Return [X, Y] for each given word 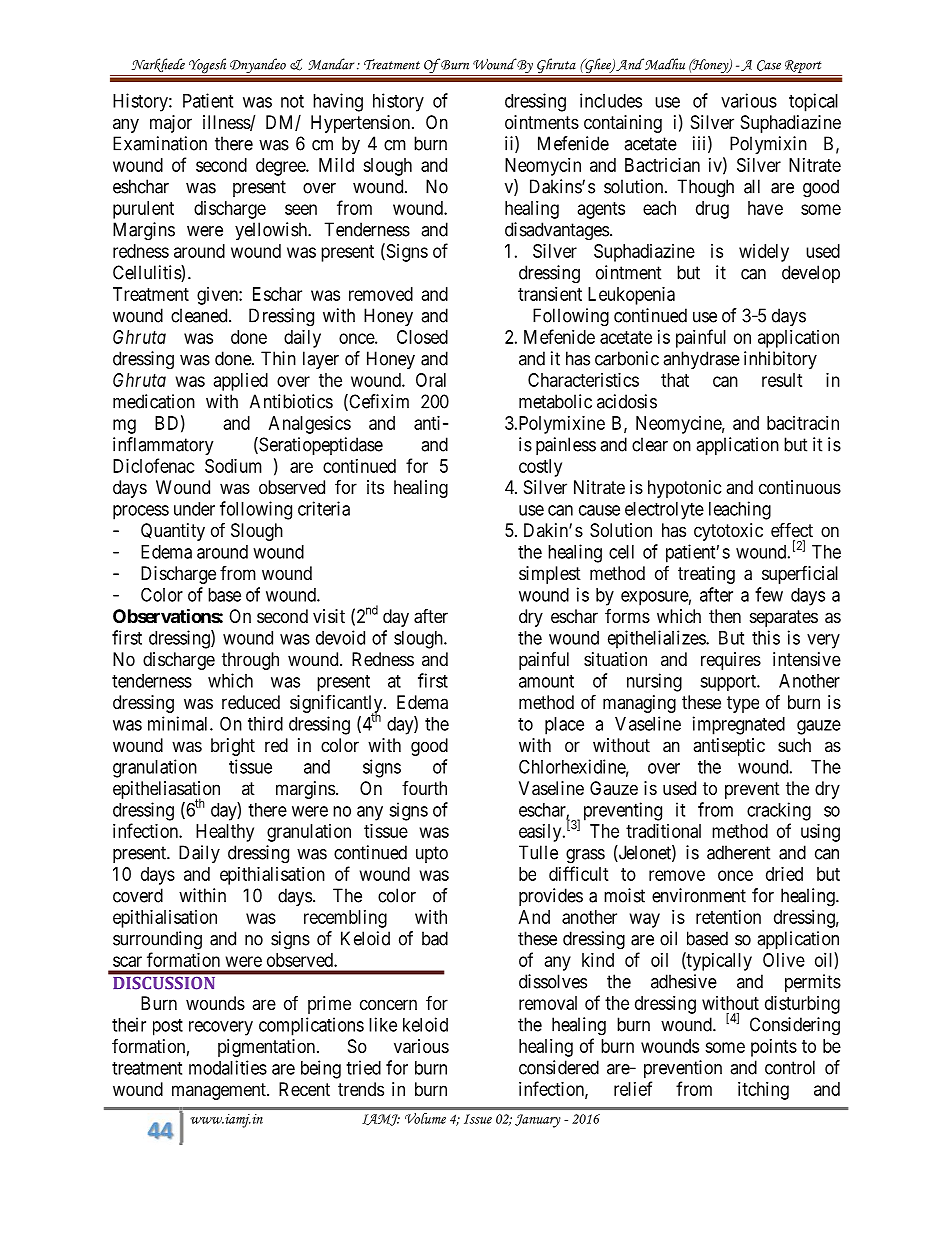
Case [769, 65]
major [171, 124]
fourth [424, 788]
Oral [431, 380]
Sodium [233, 466]
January [538, 1121]
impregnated [739, 725]
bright [233, 747]
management [220, 1091]
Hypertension [362, 124]
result [782, 380]
